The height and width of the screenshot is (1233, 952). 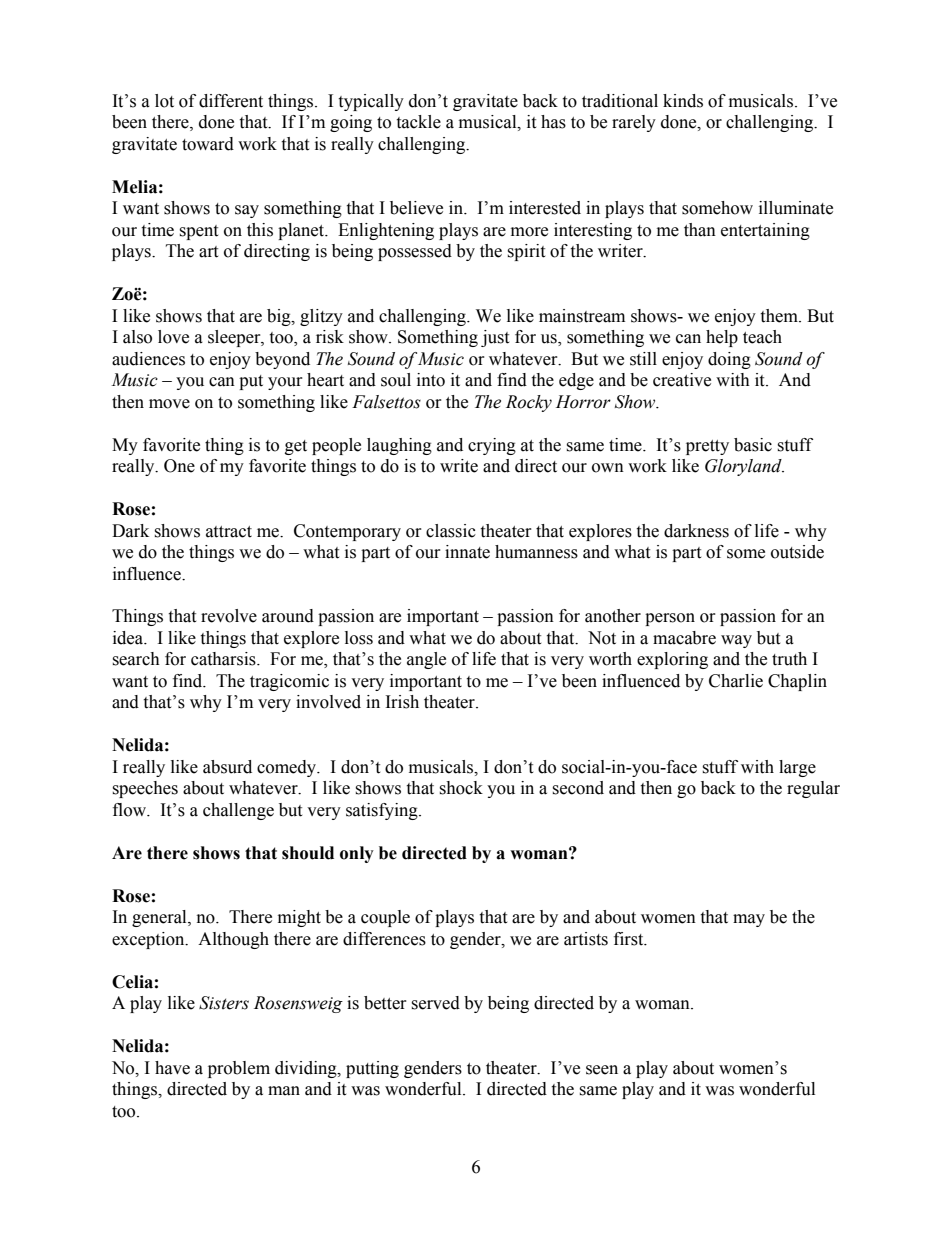 What do you see at coordinates (227, 767) in the screenshot?
I see `absurd` at bounding box center [227, 767].
